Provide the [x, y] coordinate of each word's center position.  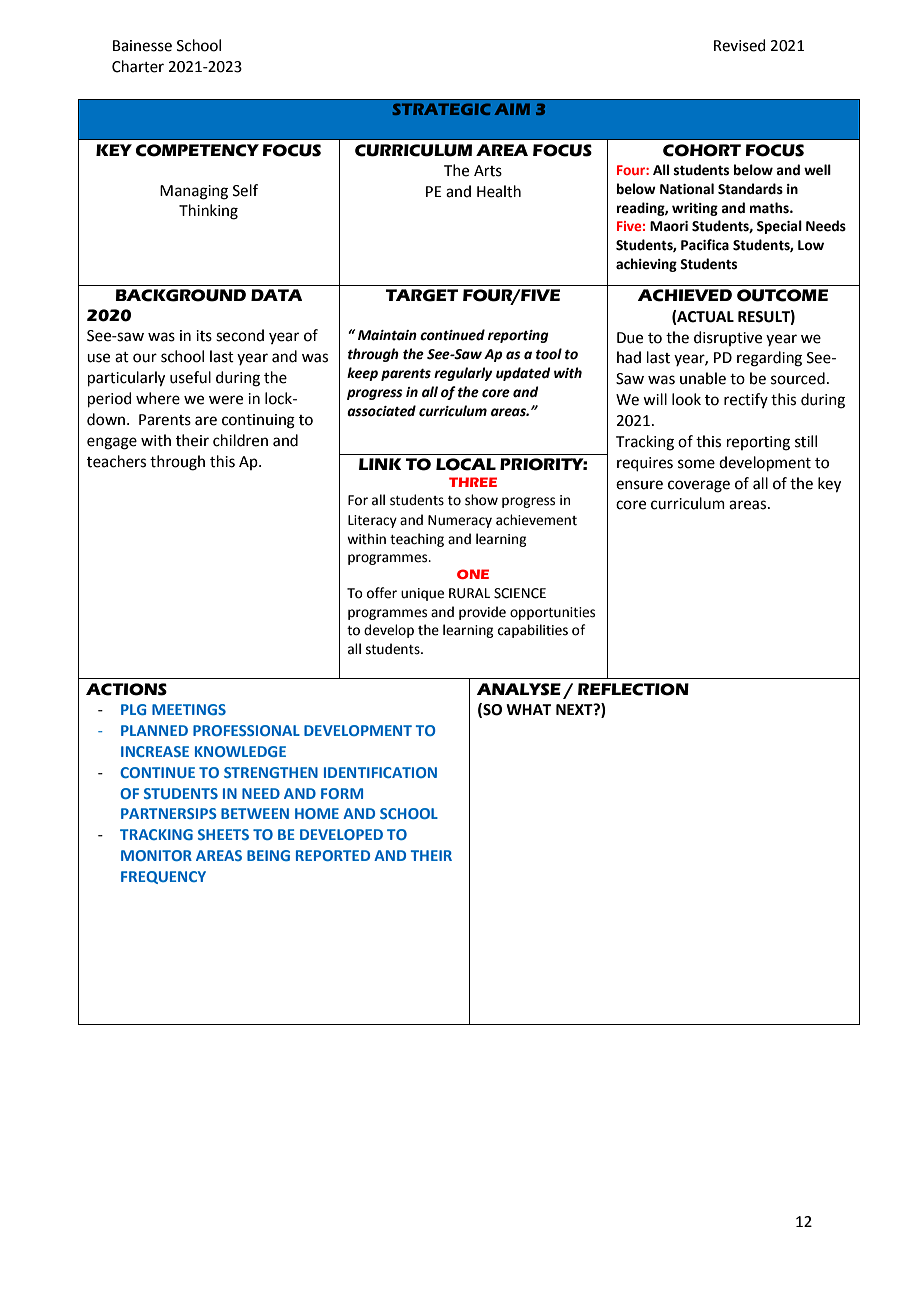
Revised [740, 45]
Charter [138, 66]
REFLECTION [633, 689]
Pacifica [705, 245]
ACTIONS [126, 689]
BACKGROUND [180, 295]
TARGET [422, 295]
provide [482, 613]
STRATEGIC [441, 109]
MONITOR [156, 855]
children [240, 440]
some [696, 464]
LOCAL [466, 464]
